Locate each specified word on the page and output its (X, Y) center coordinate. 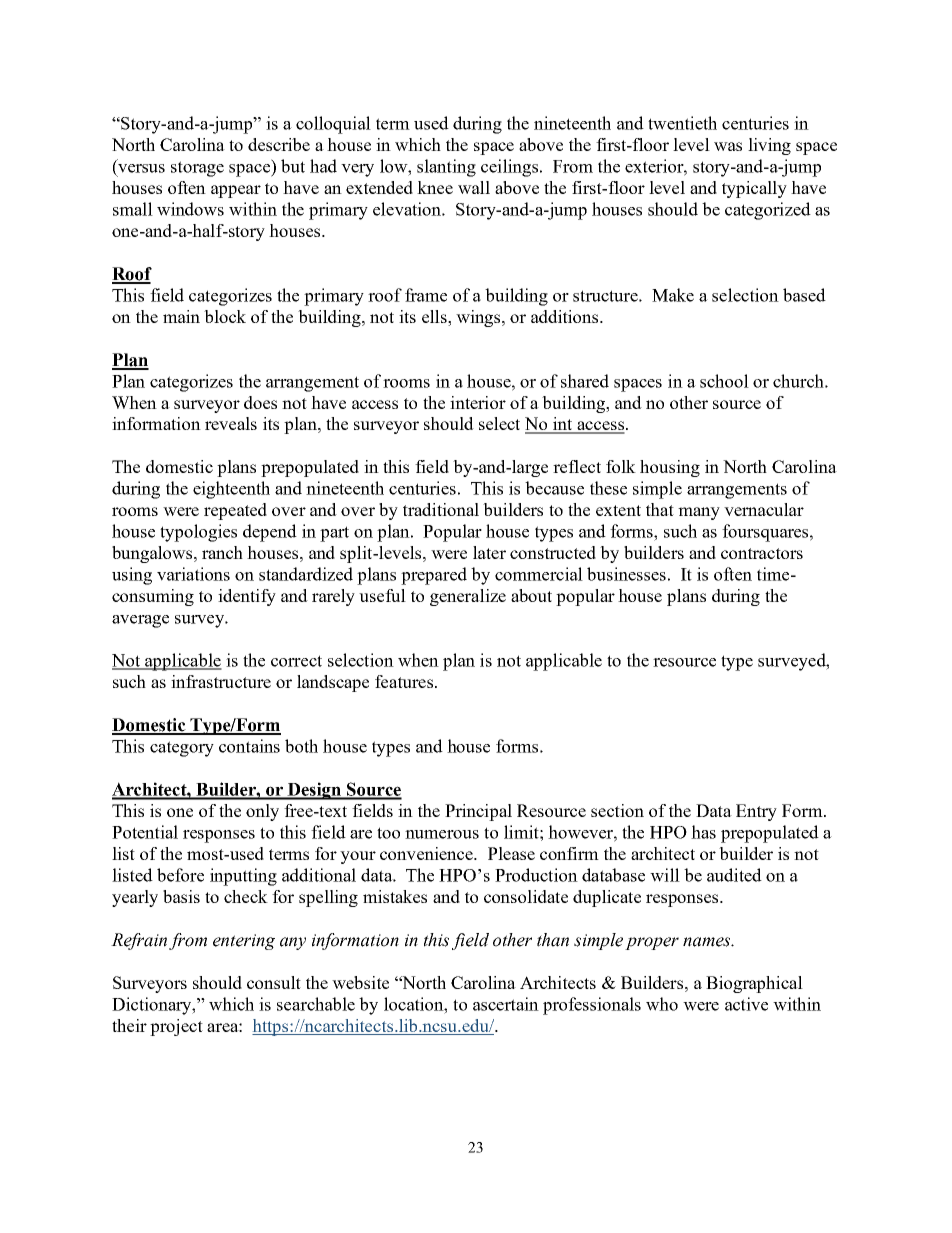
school (724, 381)
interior (478, 402)
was (728, 146)
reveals (231, 423)
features (404, 681)
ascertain (506, 1004)
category (182, 749)
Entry (756, 812)
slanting (446, 168)
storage (197, 169)
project (176, 1027)
